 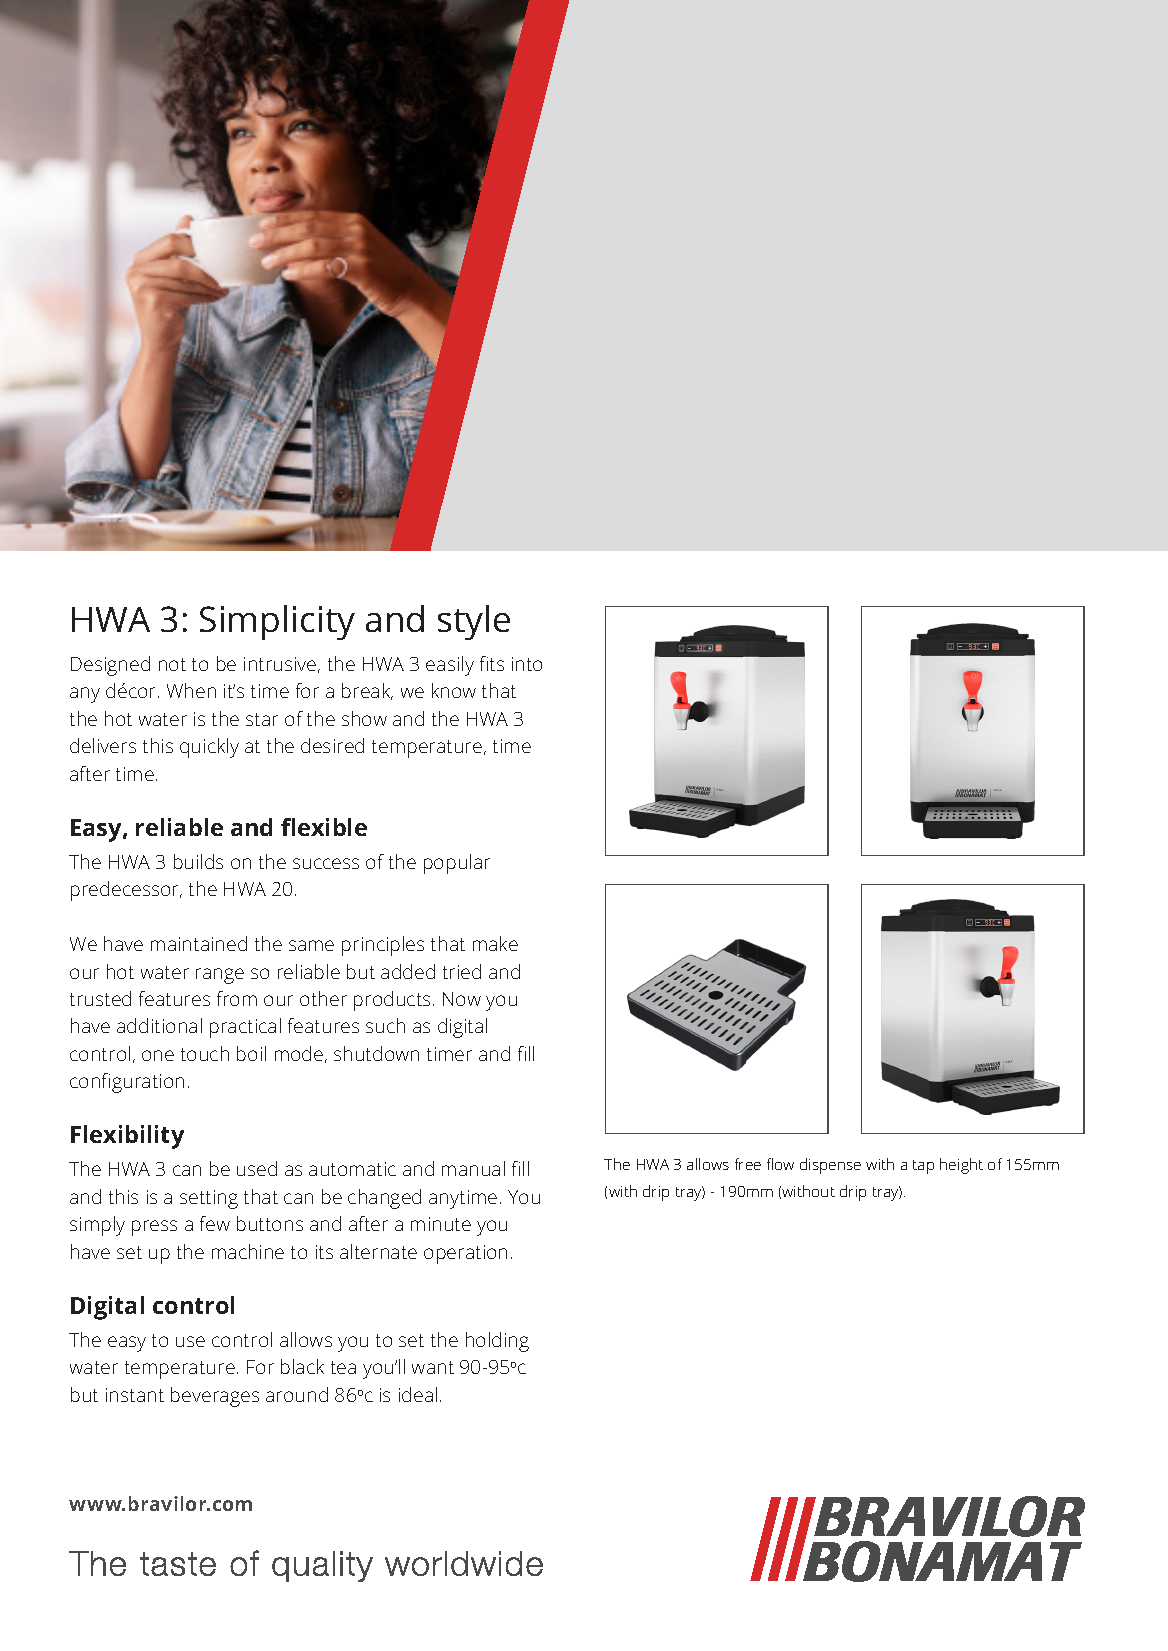 I want to click on beverages, so click(x=215, y=1397).
